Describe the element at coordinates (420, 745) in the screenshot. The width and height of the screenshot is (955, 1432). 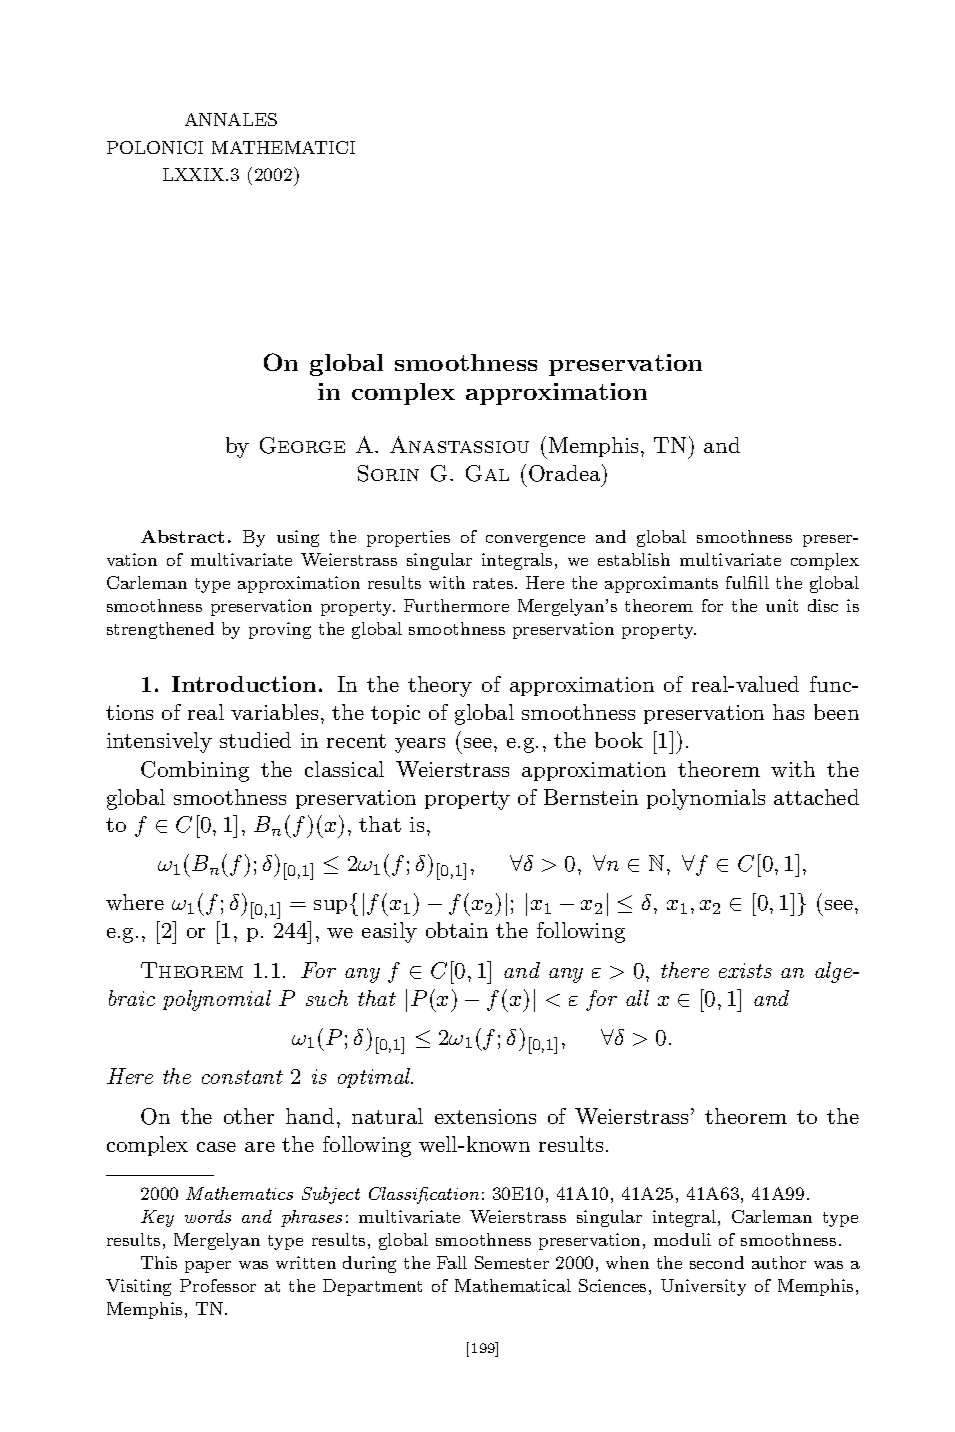
I see `years` at that location.
